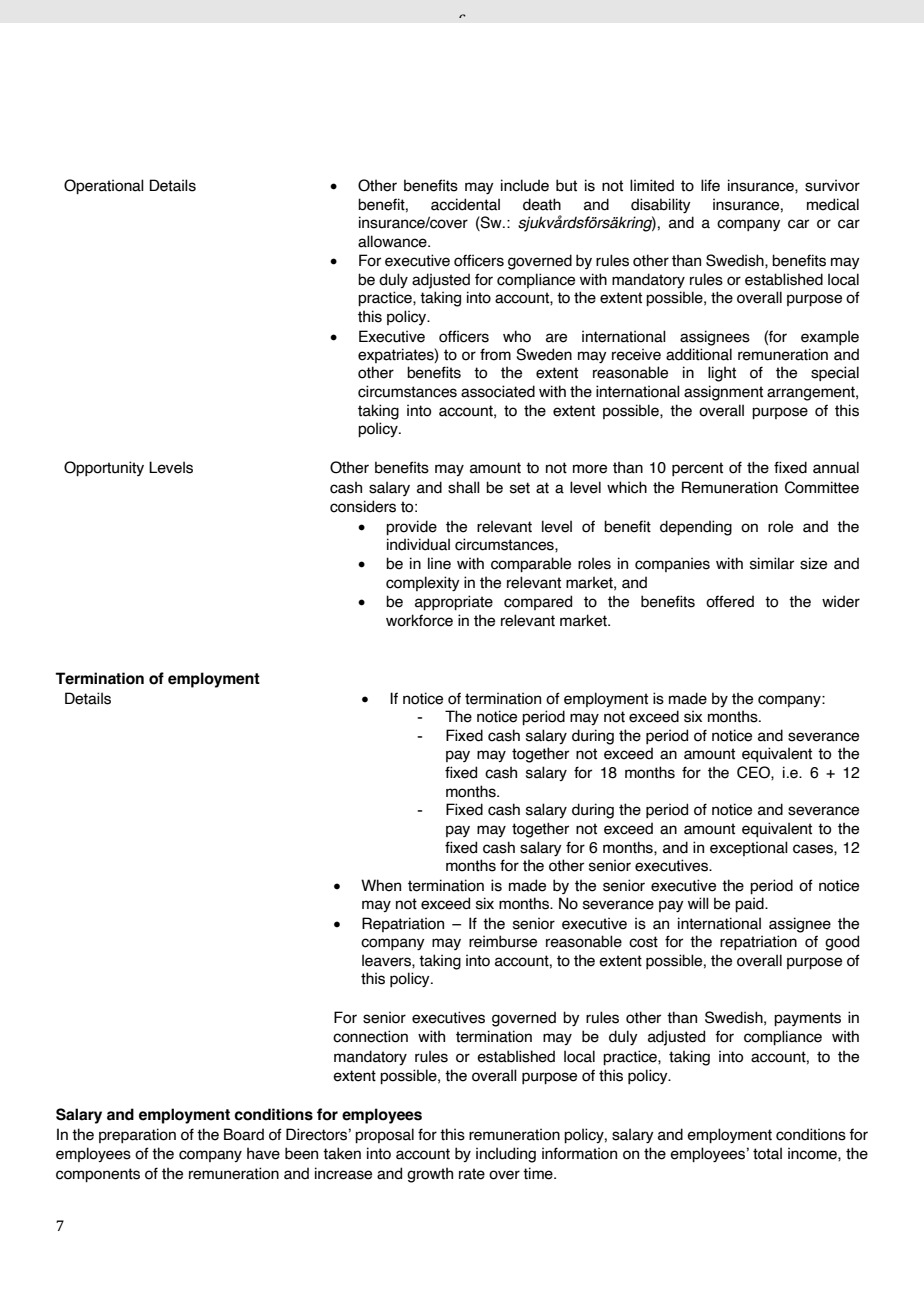 The image size is (924, 1308). What do you see at coordinates (730, 601) in the image?
I see `offered` at bounding box center [730, 601].
